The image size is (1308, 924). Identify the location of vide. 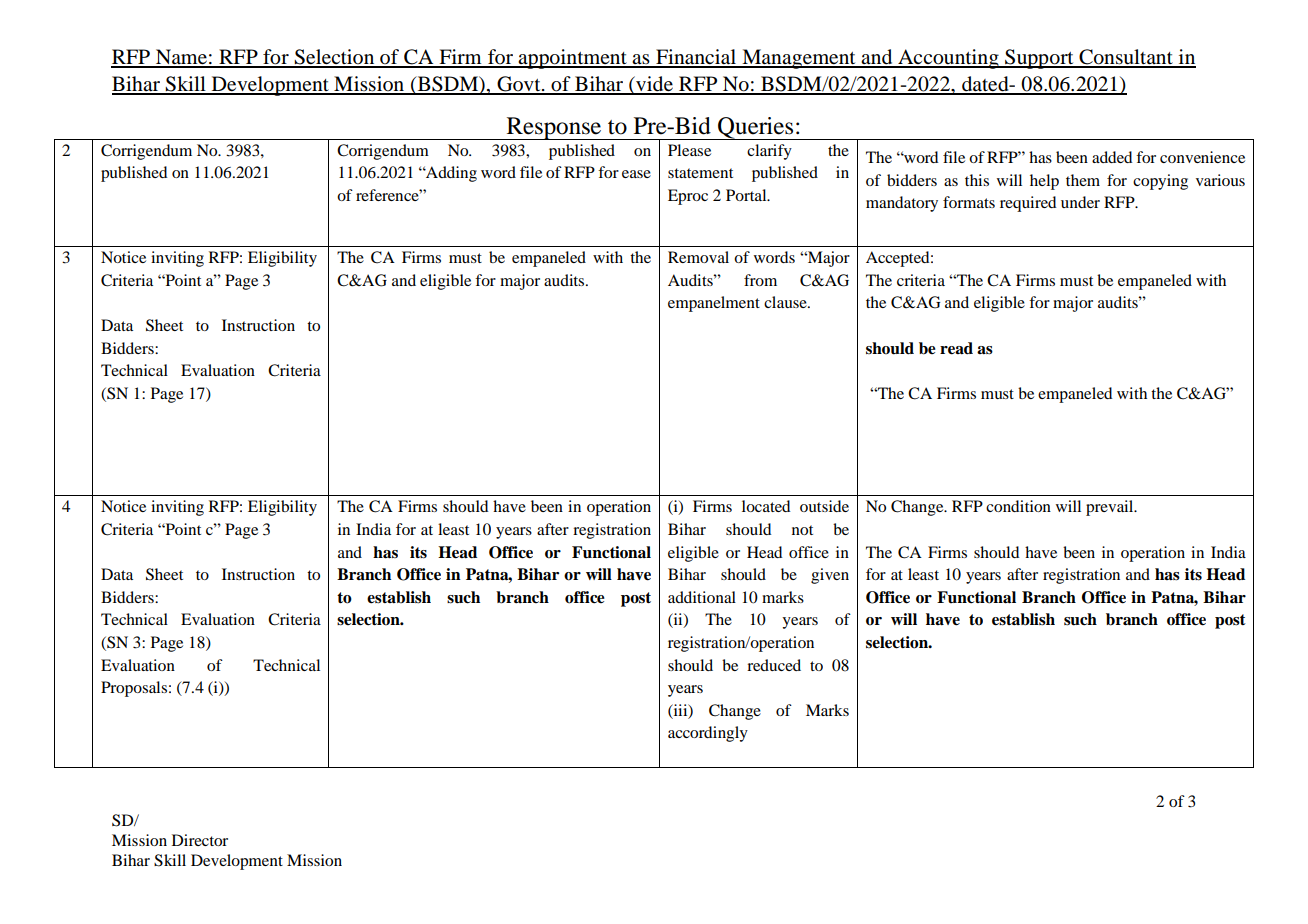
(654, 85).
